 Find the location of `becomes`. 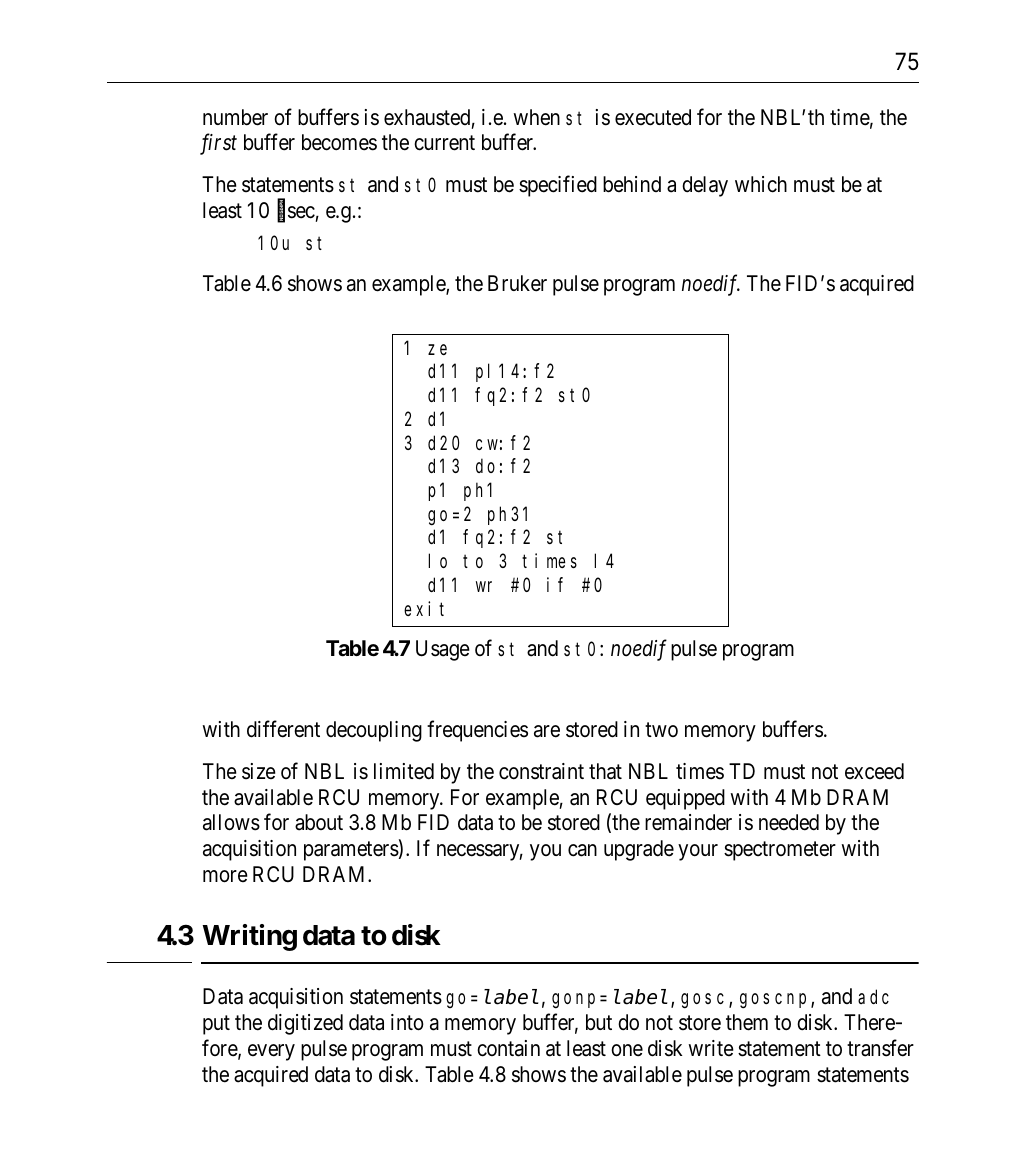

becomes is located at coordinates (339, 142).
